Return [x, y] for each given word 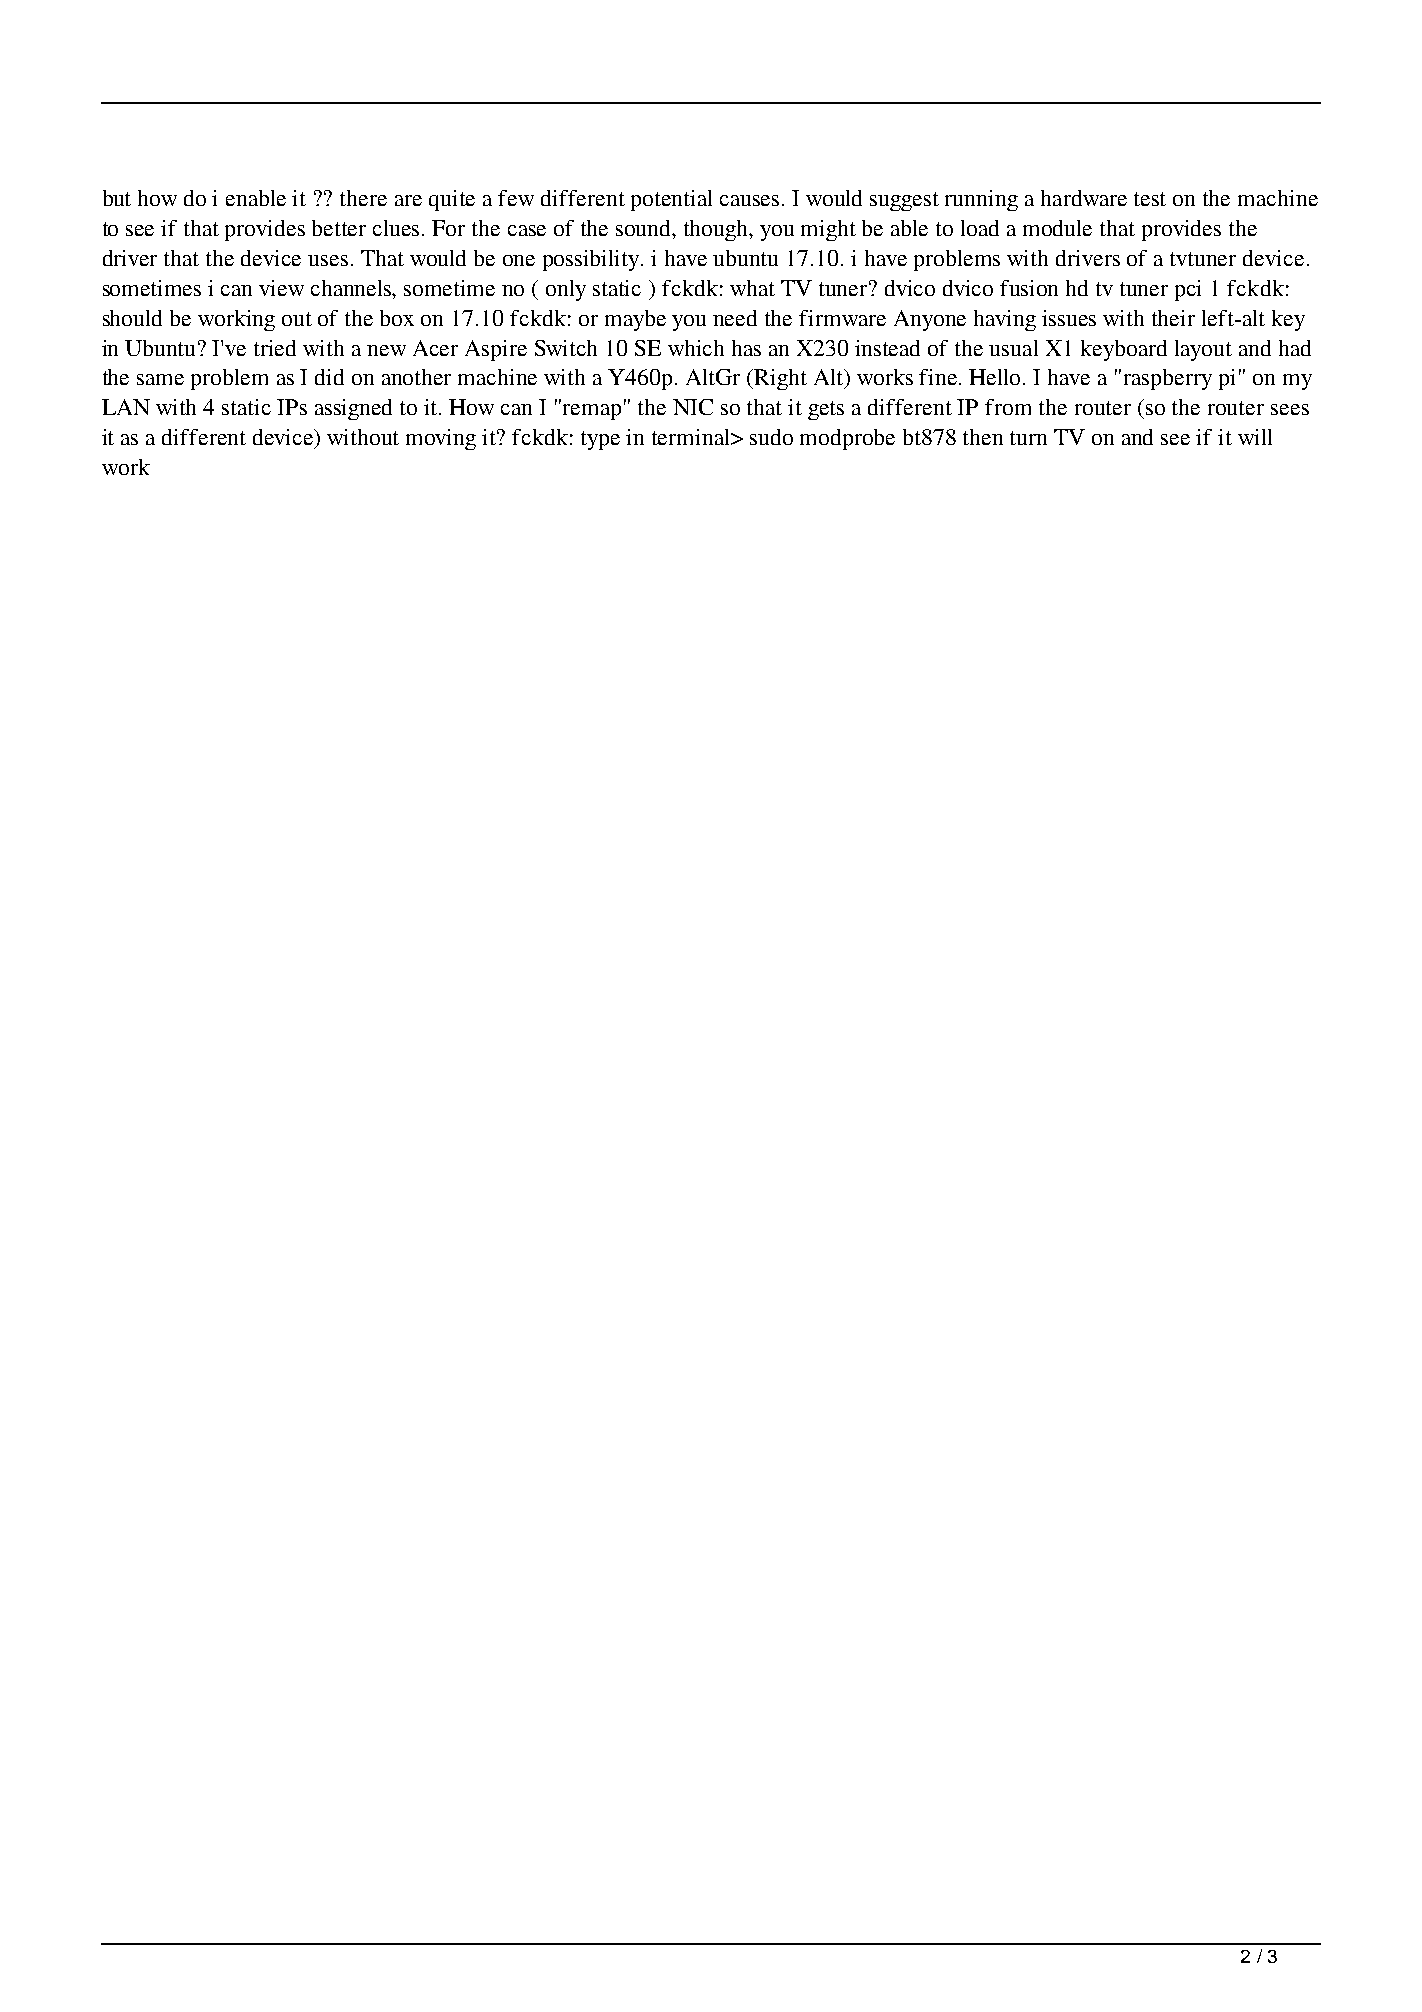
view [281, 288]
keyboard [1124, 350]
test [1150, 199]
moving [441, 439]
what [752, 288]
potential [671, 200]
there [363, 198]
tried [275, 348]
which [696, 348]
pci [1188, 290]
